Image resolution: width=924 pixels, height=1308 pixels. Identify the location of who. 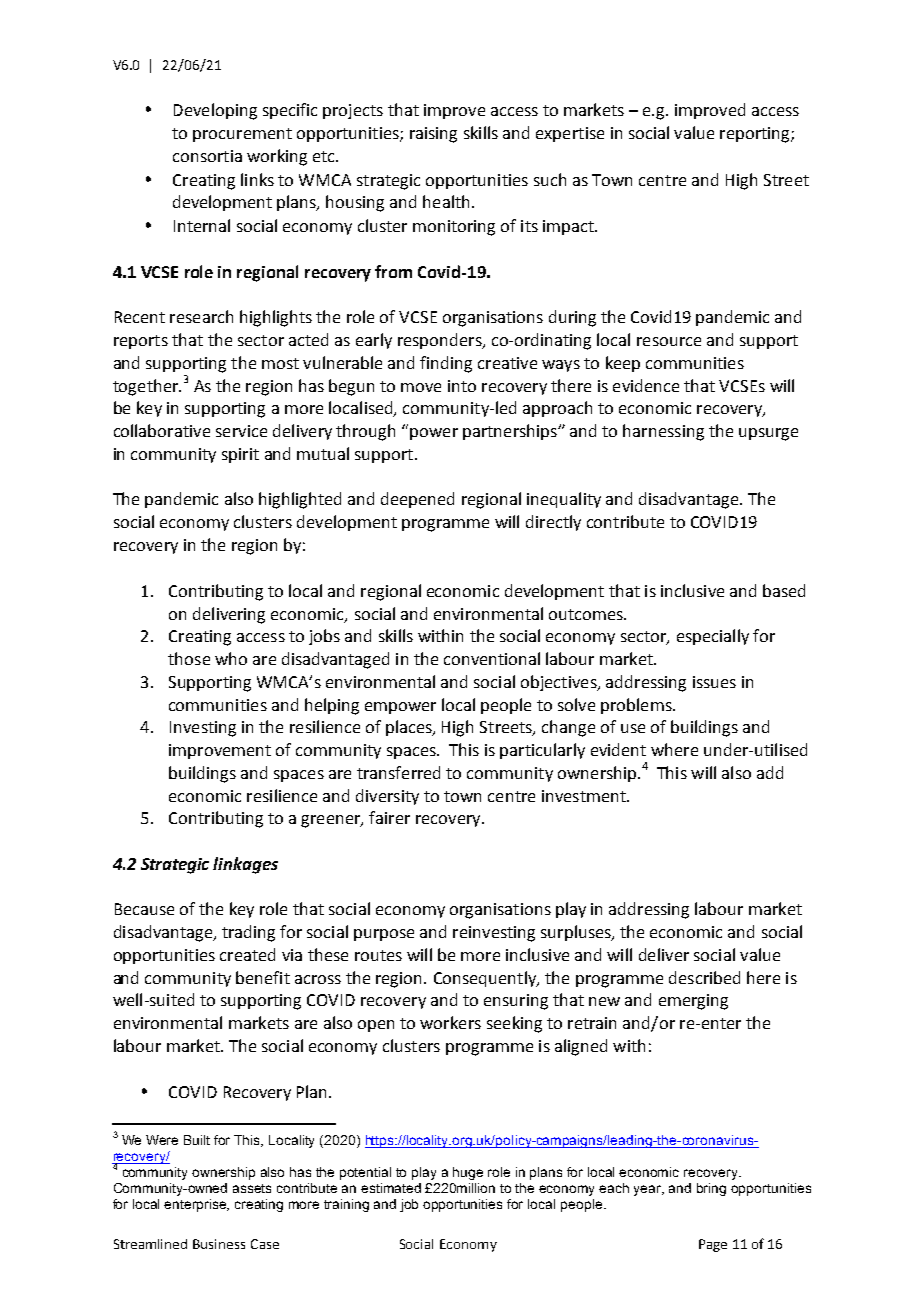
(231, 658).
